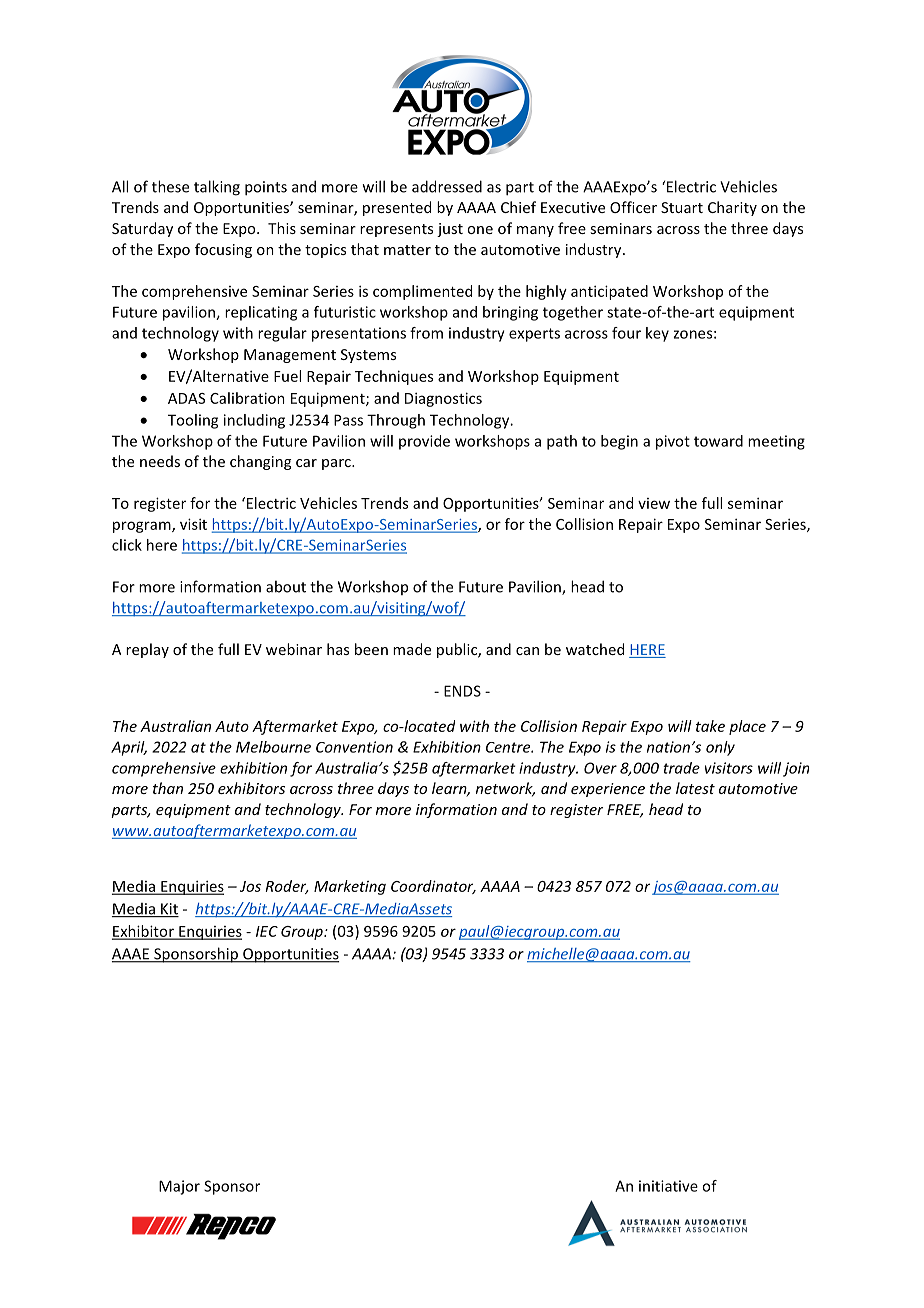 The width and height of the screenshot is (924, 1308). What do you see at coordinates (168, 788) in the screenshot?
I see `than` at bounding box center [168, 788].
